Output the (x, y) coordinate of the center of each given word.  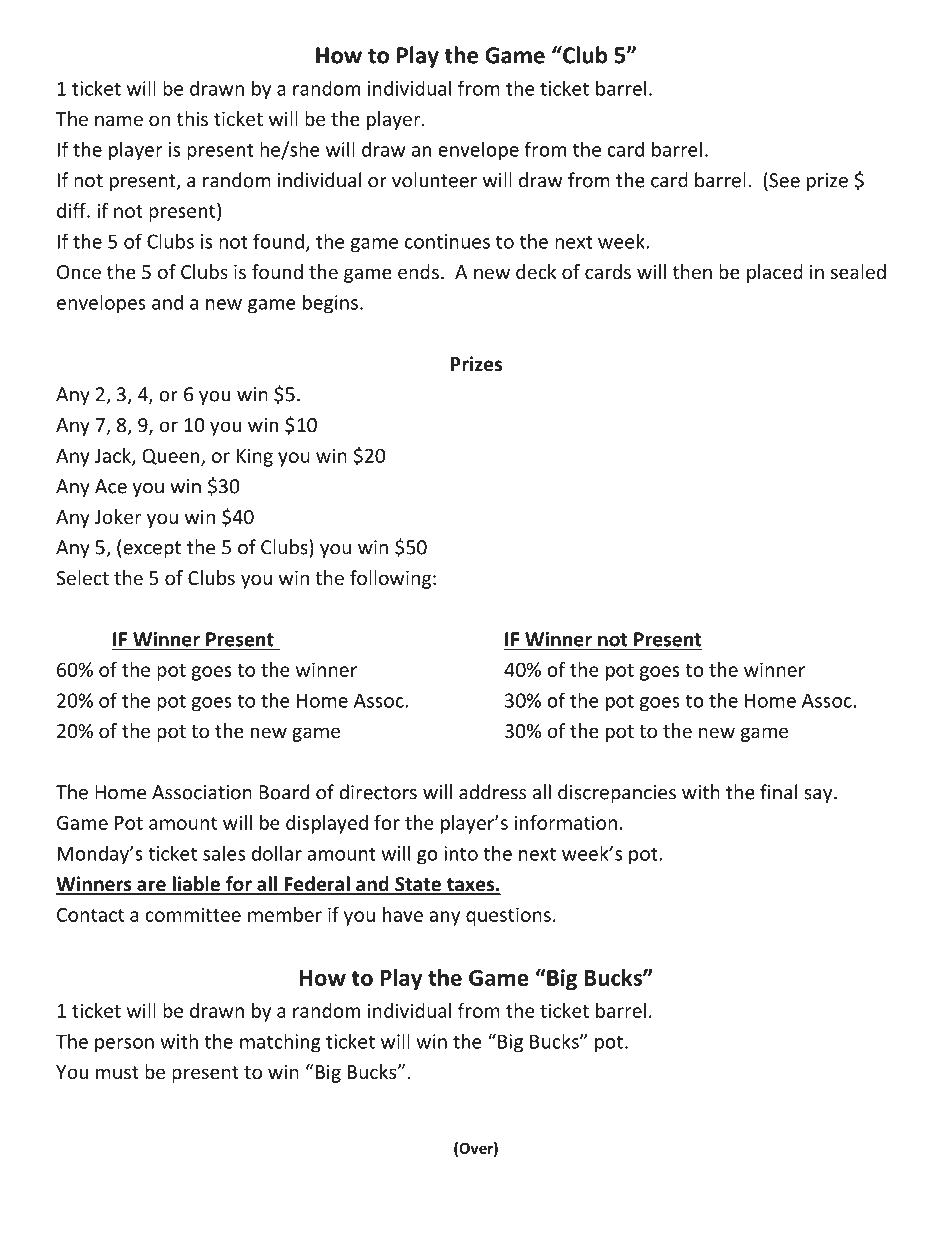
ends (418, 271)
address (492, 792)
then (692, 271)
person (124, 1045)
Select (82, 577)
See (783, 180)
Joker (118, 516)
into (461, 853)
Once (79, 272)
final (778, 792)
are (151, 887)
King (255, 457)
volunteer (434, 180)
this (192, 118)
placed (775, 273)
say (819, 796)
